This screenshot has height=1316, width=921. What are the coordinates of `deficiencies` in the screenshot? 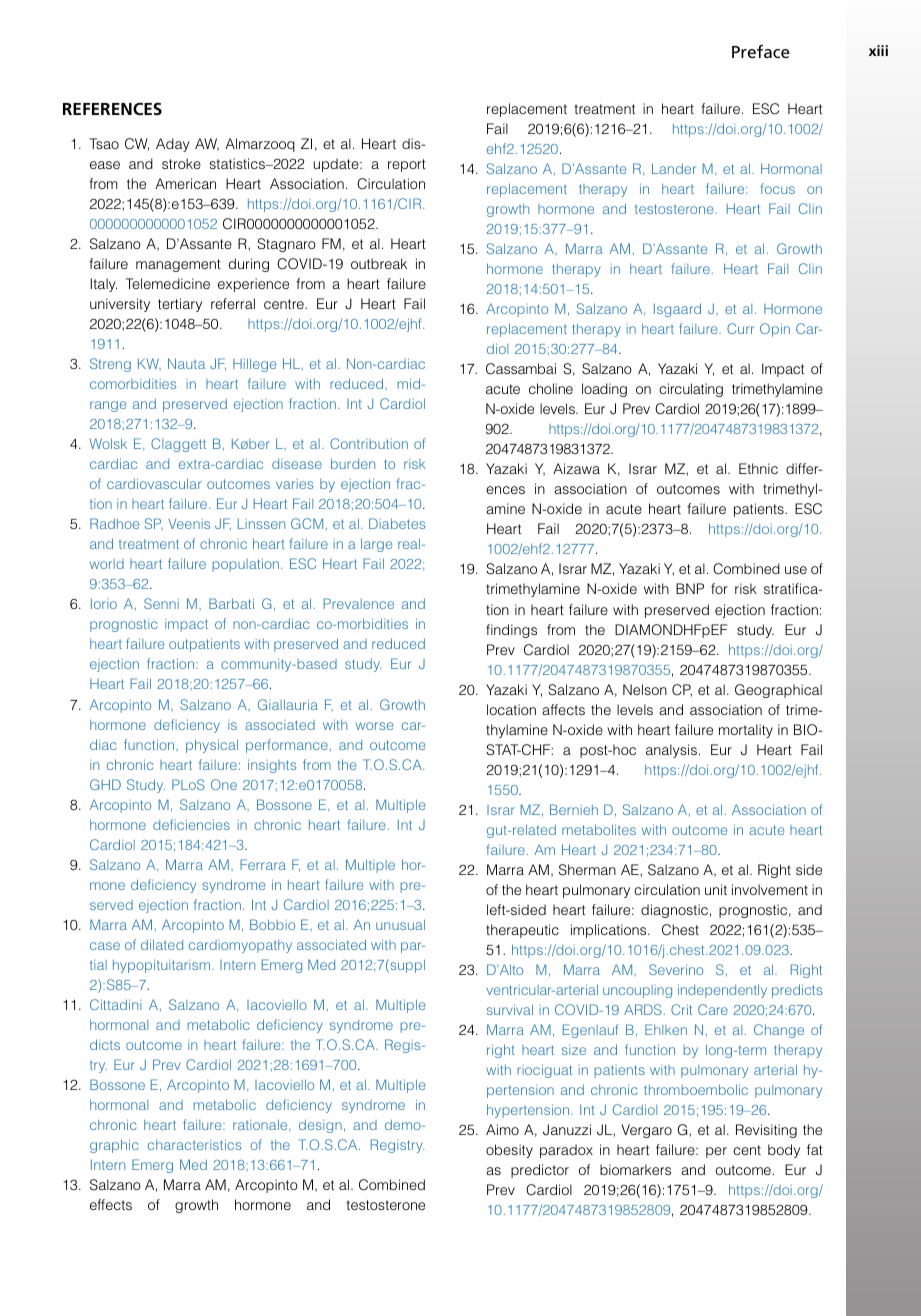 It's located at (191, 824).
